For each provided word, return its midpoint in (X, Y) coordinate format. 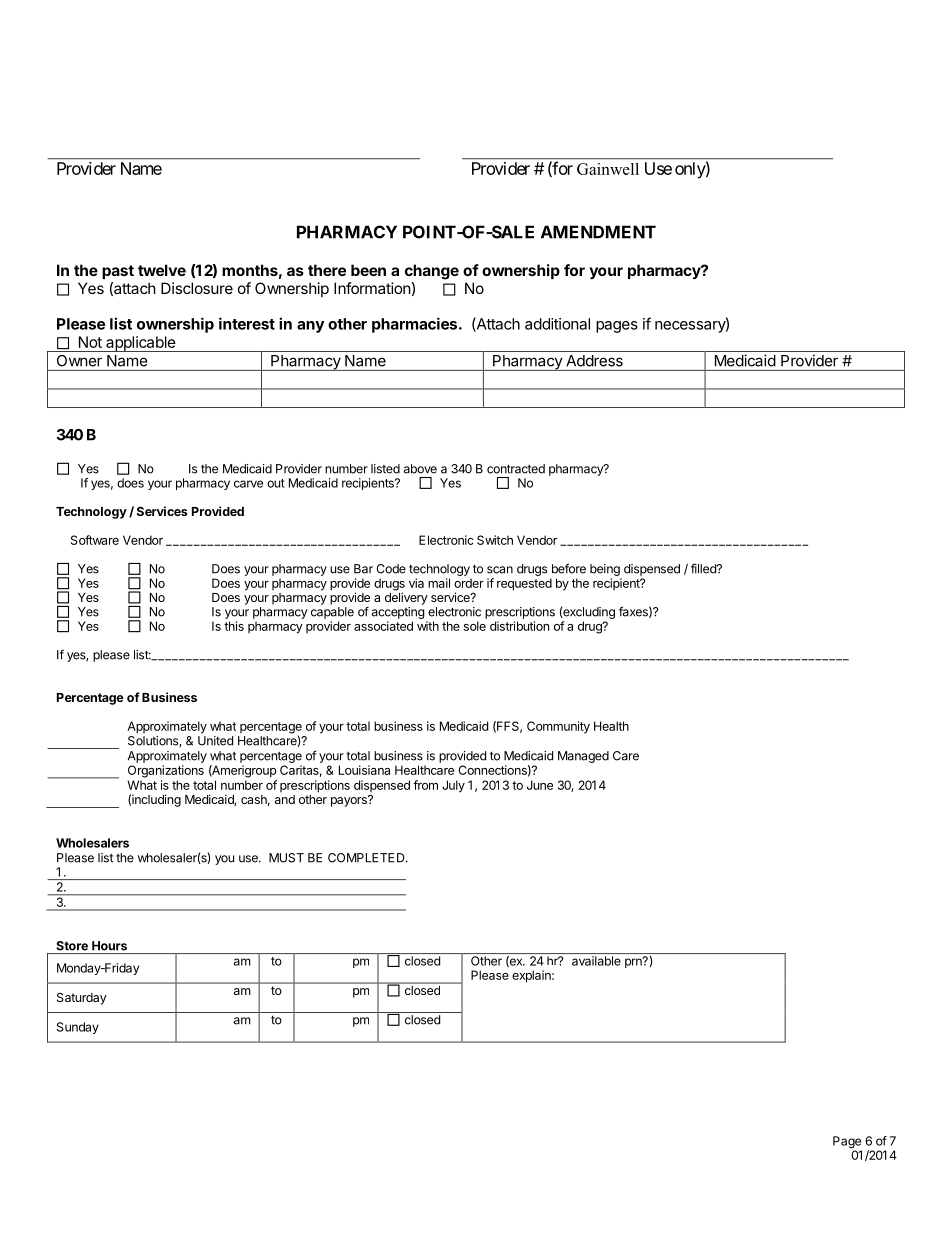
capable (332, 613)
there (327, 270)
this (234, 626)
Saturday (82, 999)
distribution (519, 626)
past (118, 272)
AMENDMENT (598, 232)
